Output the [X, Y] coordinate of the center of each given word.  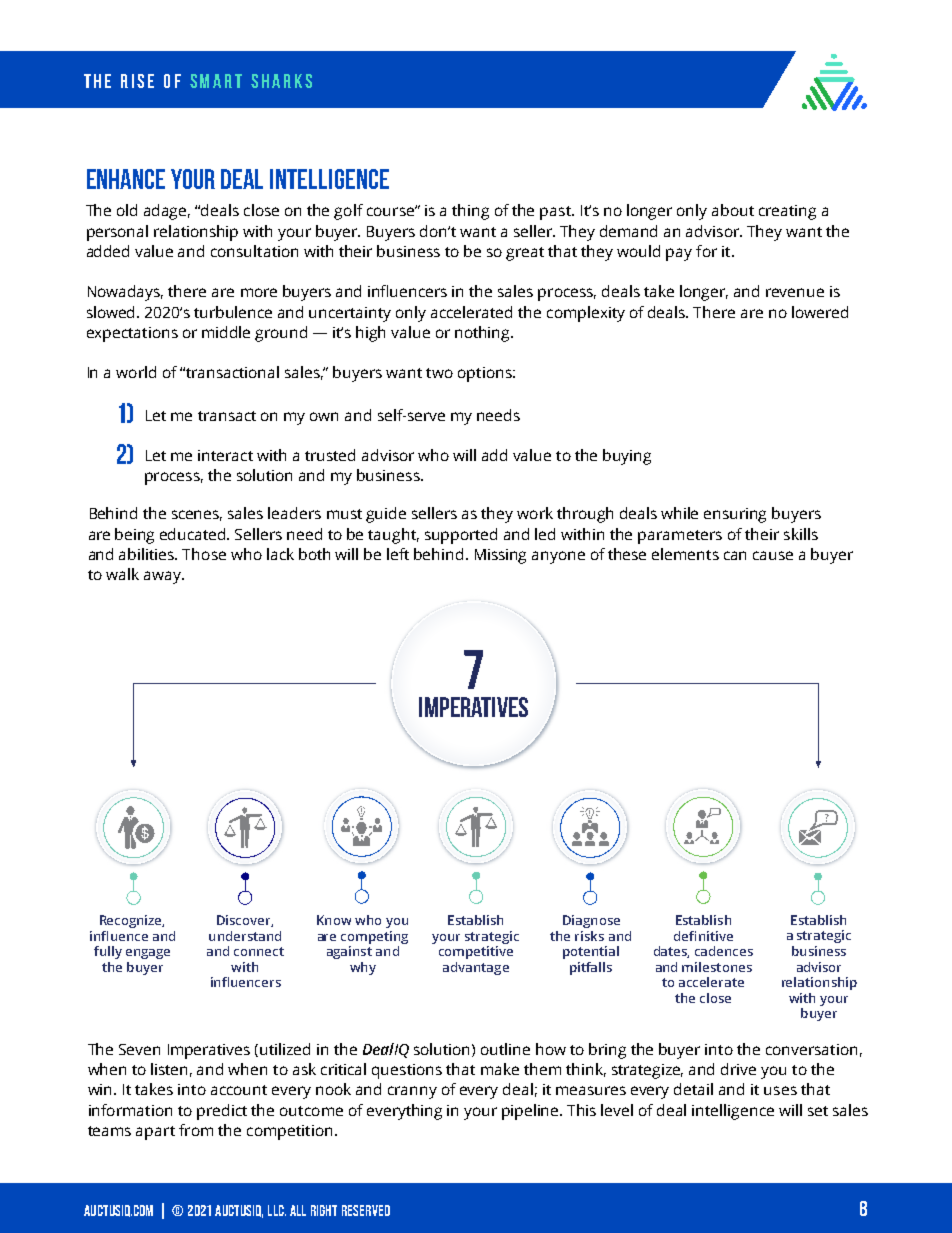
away [163, 577]
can [735, 555]
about [733, 210]
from [196, 1130]
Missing [500, 556]
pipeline [531, 1112]
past [556, 213]
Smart [216, 81]
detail [693, 1089]
